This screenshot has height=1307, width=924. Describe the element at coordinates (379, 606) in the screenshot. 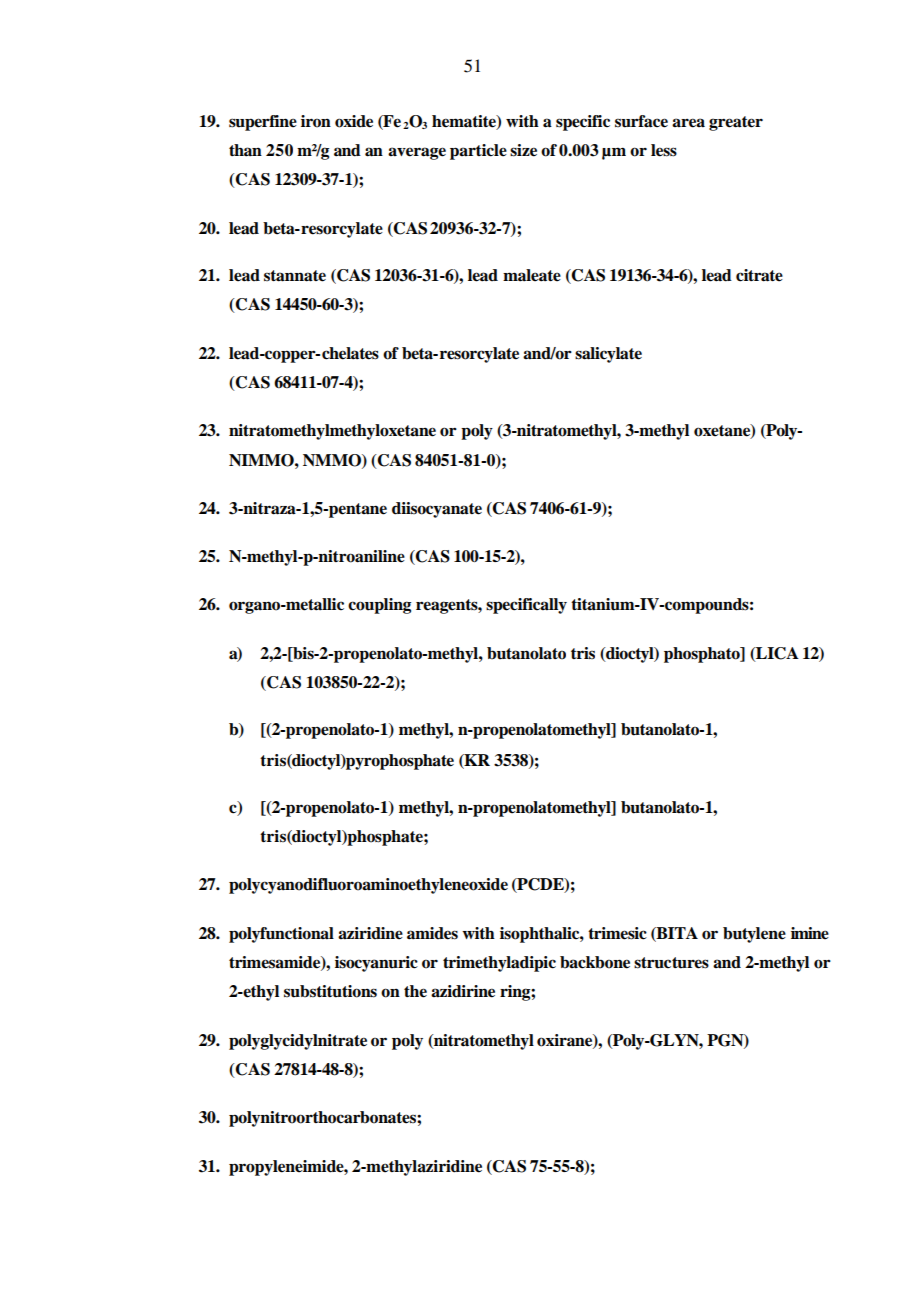

I see `coupling` at that location.
